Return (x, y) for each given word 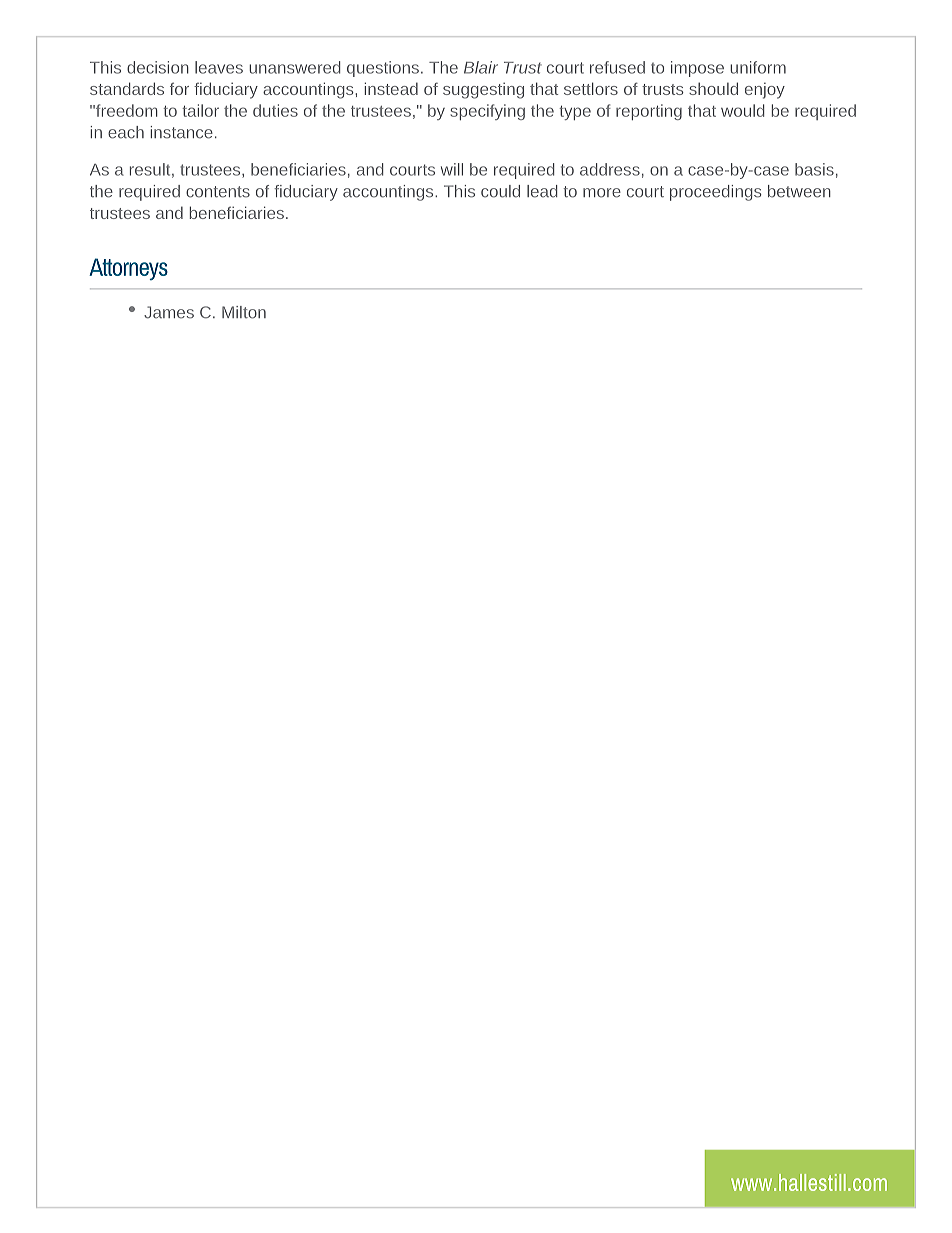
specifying (487, 112)
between (799, 191)
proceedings (716, 193)
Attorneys (128, 269)
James (169, 312)
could (500, 191)
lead (542, 191)
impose (697, 69)
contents (218, 192)
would (743, 110)
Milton (244, 312)
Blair (481, 67)
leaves (219, 67)
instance (181, 132)
